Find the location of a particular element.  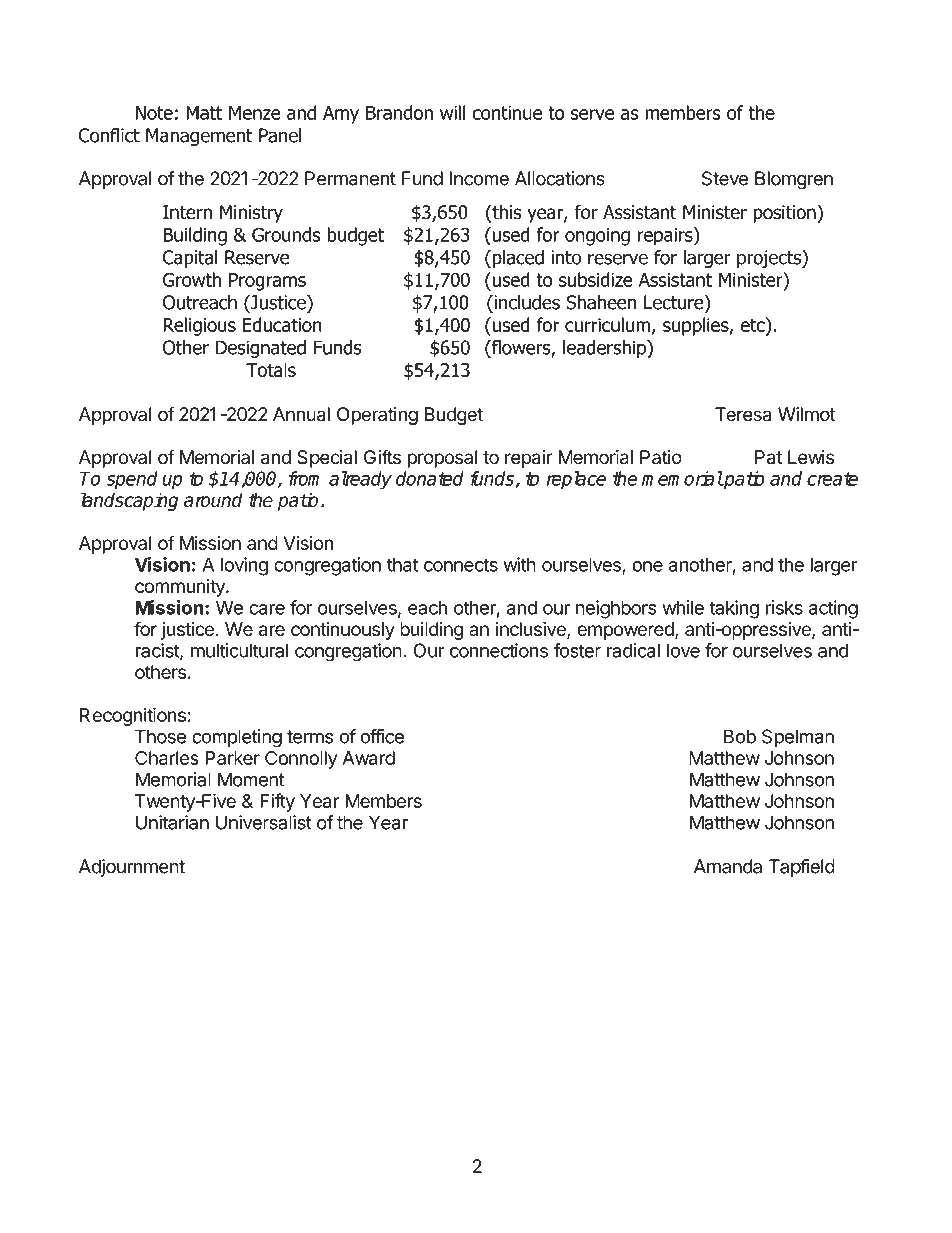

Teresa is located at coordinates (743, 414).
